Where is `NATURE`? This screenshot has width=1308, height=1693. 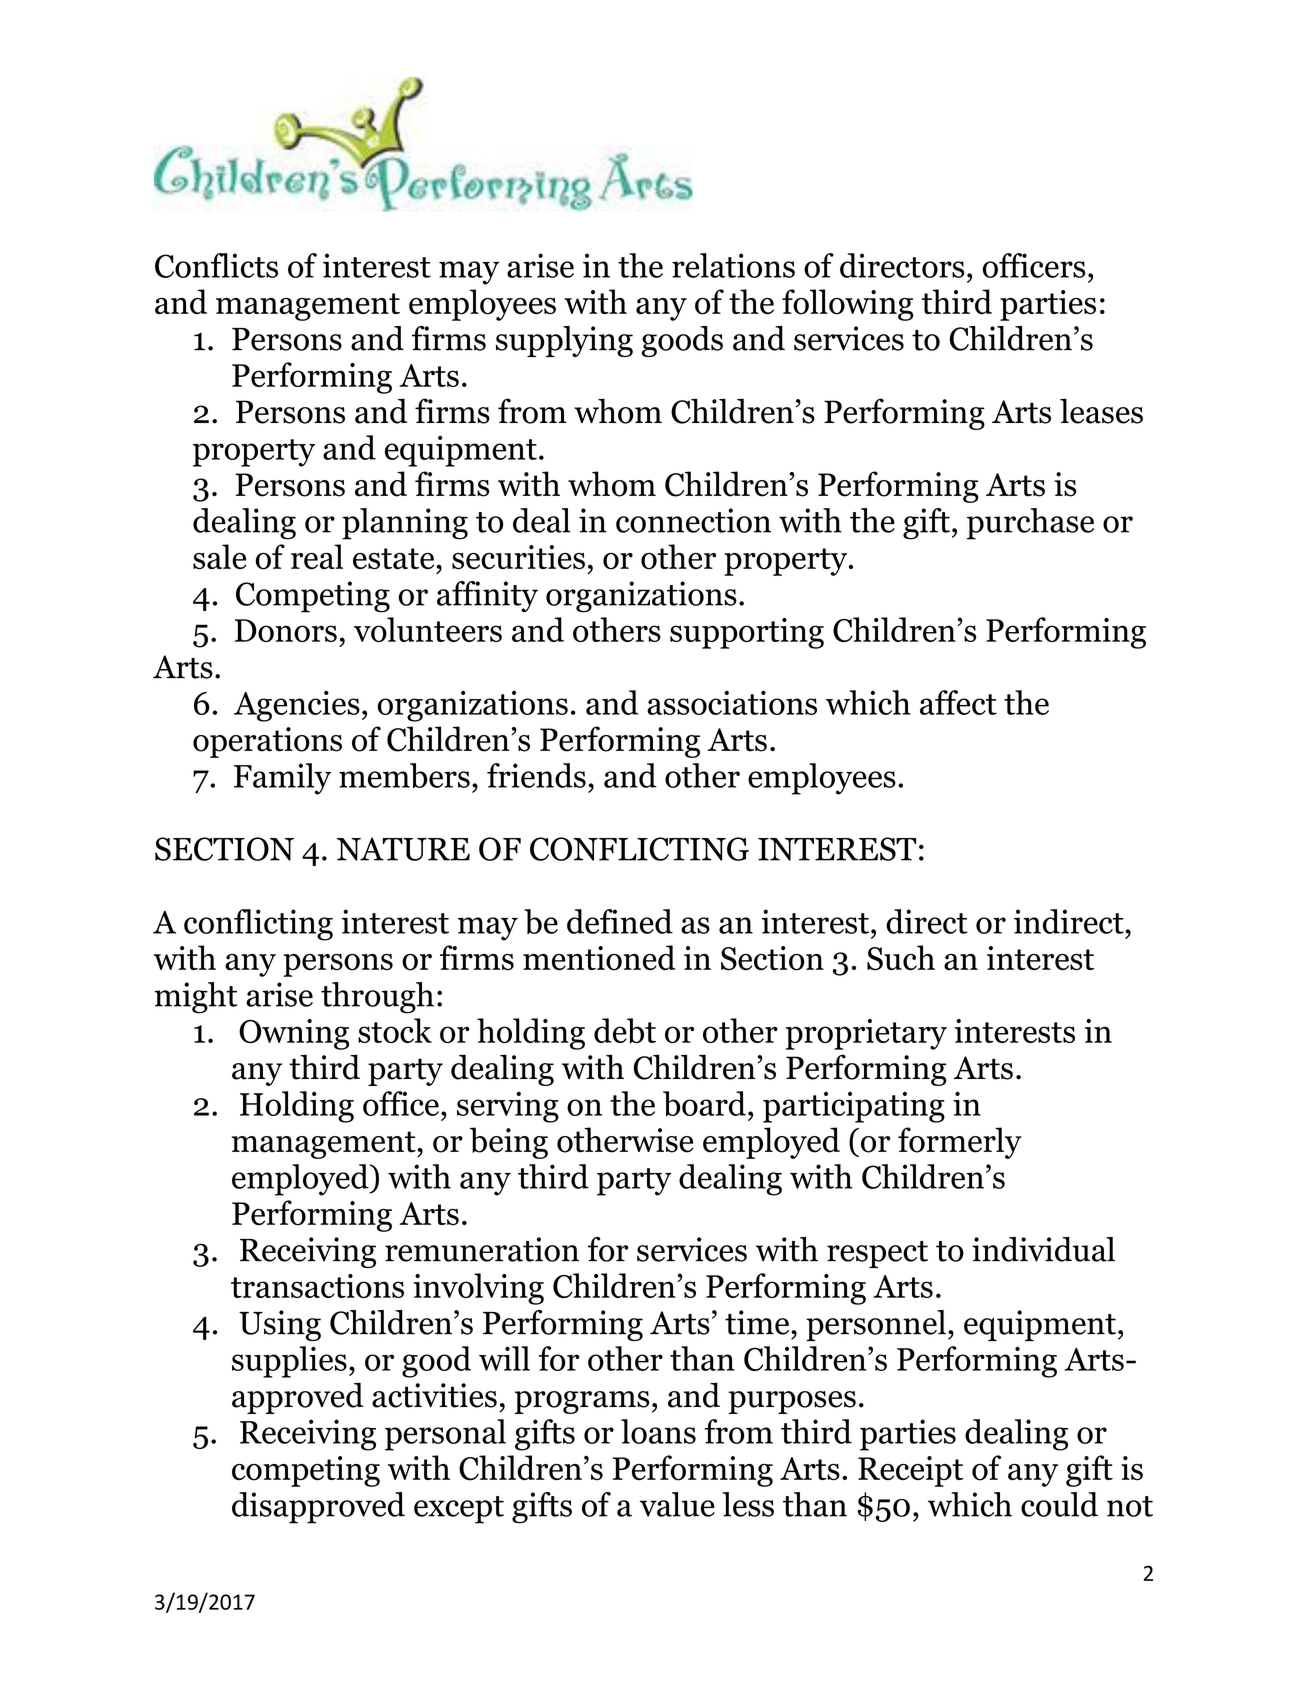
NATURE is located at coordinates (403, 849).
